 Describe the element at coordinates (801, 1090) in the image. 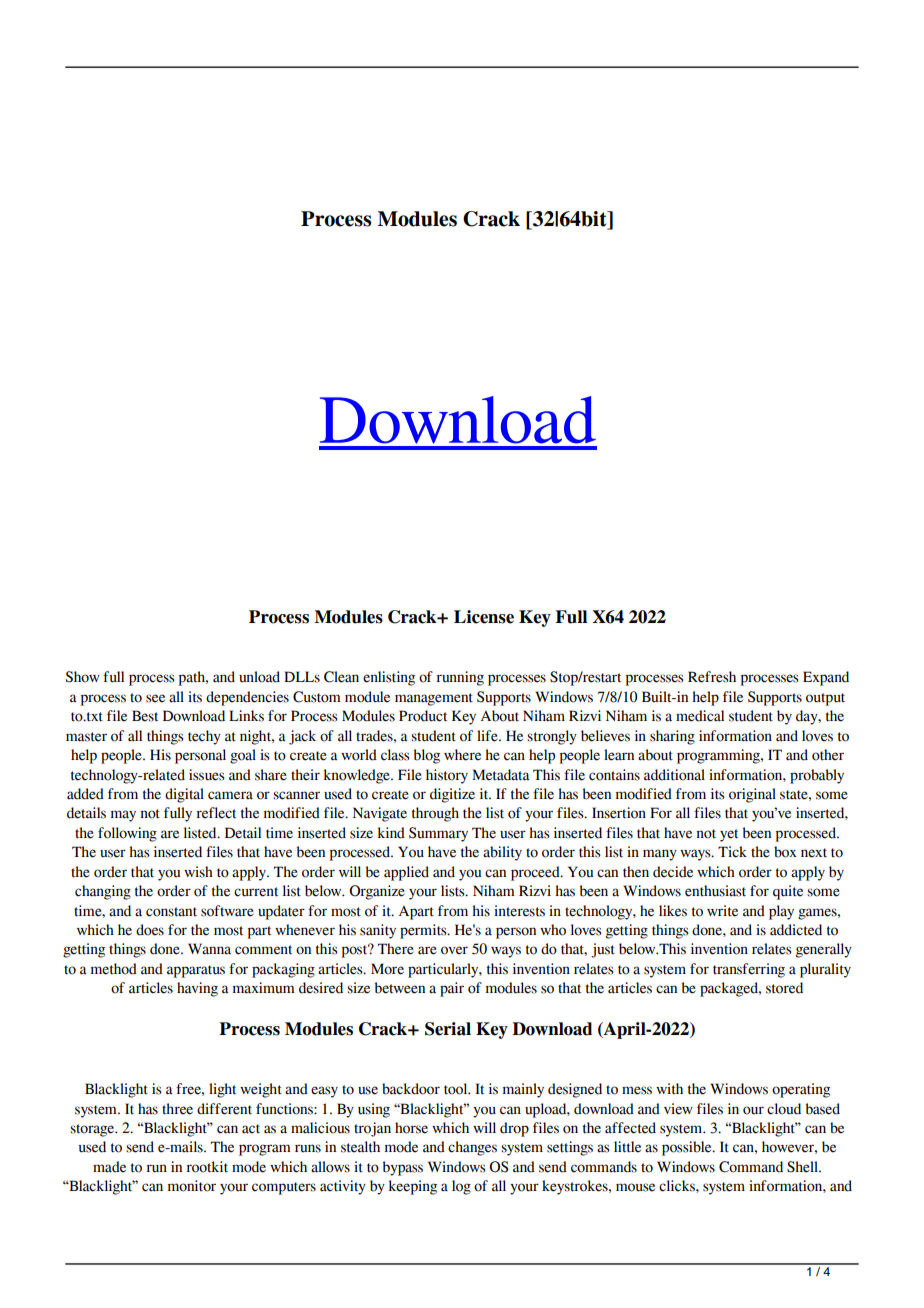

I see `operating` at that location.
